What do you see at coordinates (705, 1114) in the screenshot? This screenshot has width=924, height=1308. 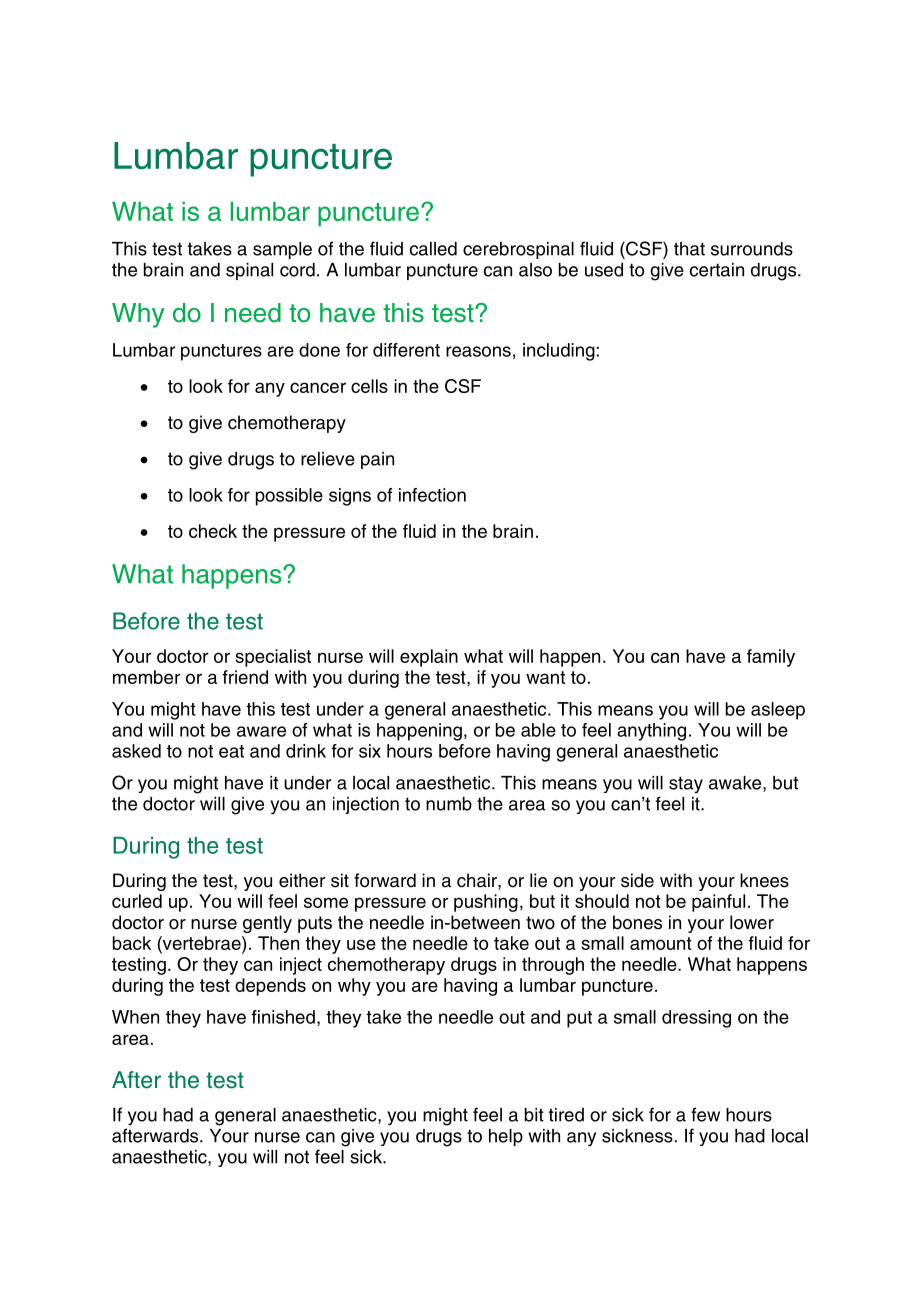 I see `few` at bounding box center [705, 1114].
